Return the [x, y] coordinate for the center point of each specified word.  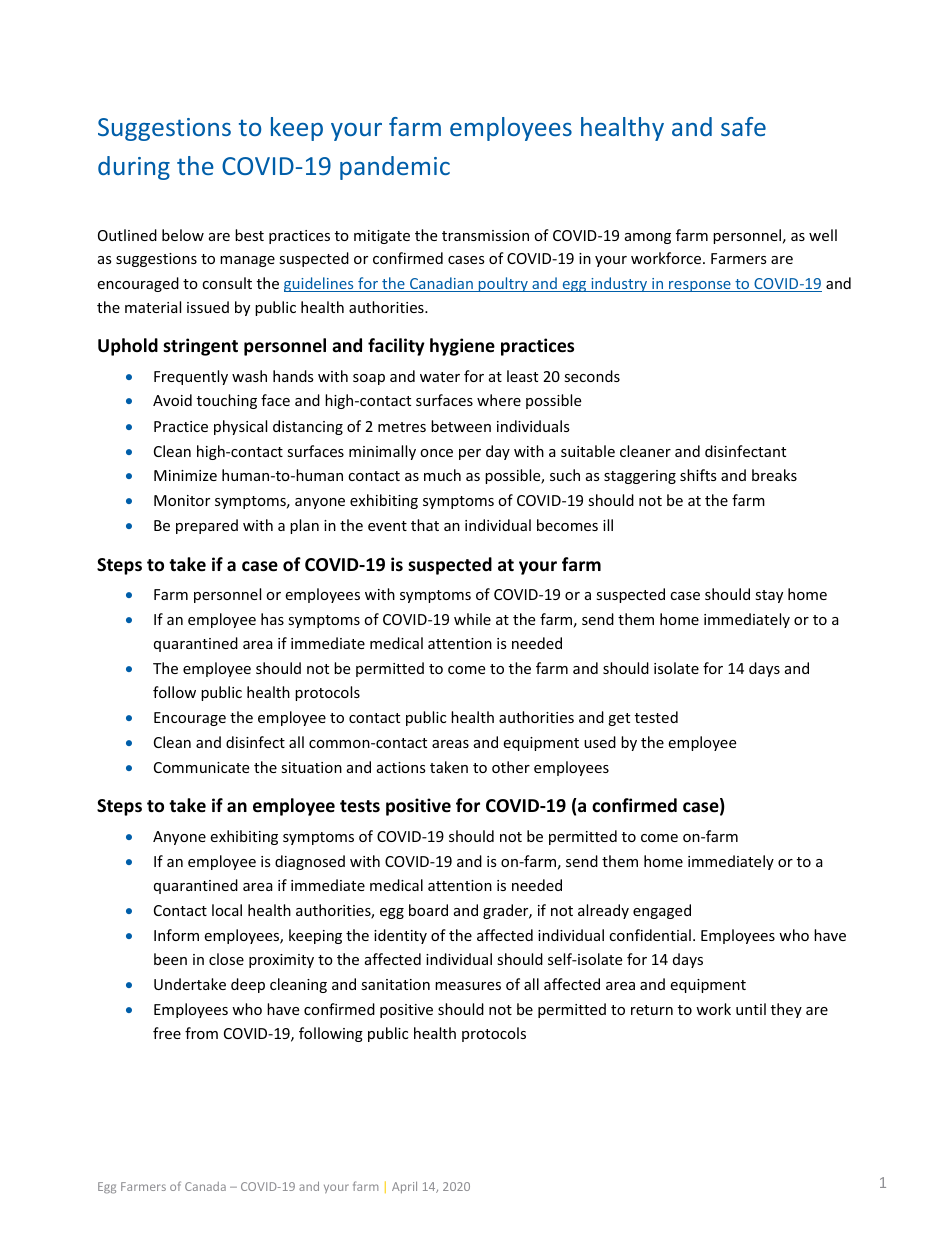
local [227, 910]
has [272, 619]
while [472, 619]
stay [769, 596]
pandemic [395, 168]
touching [227, 401]
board [428, 910]
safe [743, 126]
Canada [205, 1186]
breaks [774, 475]
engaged [662, 911]
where [499, 400]
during [134, 168]
